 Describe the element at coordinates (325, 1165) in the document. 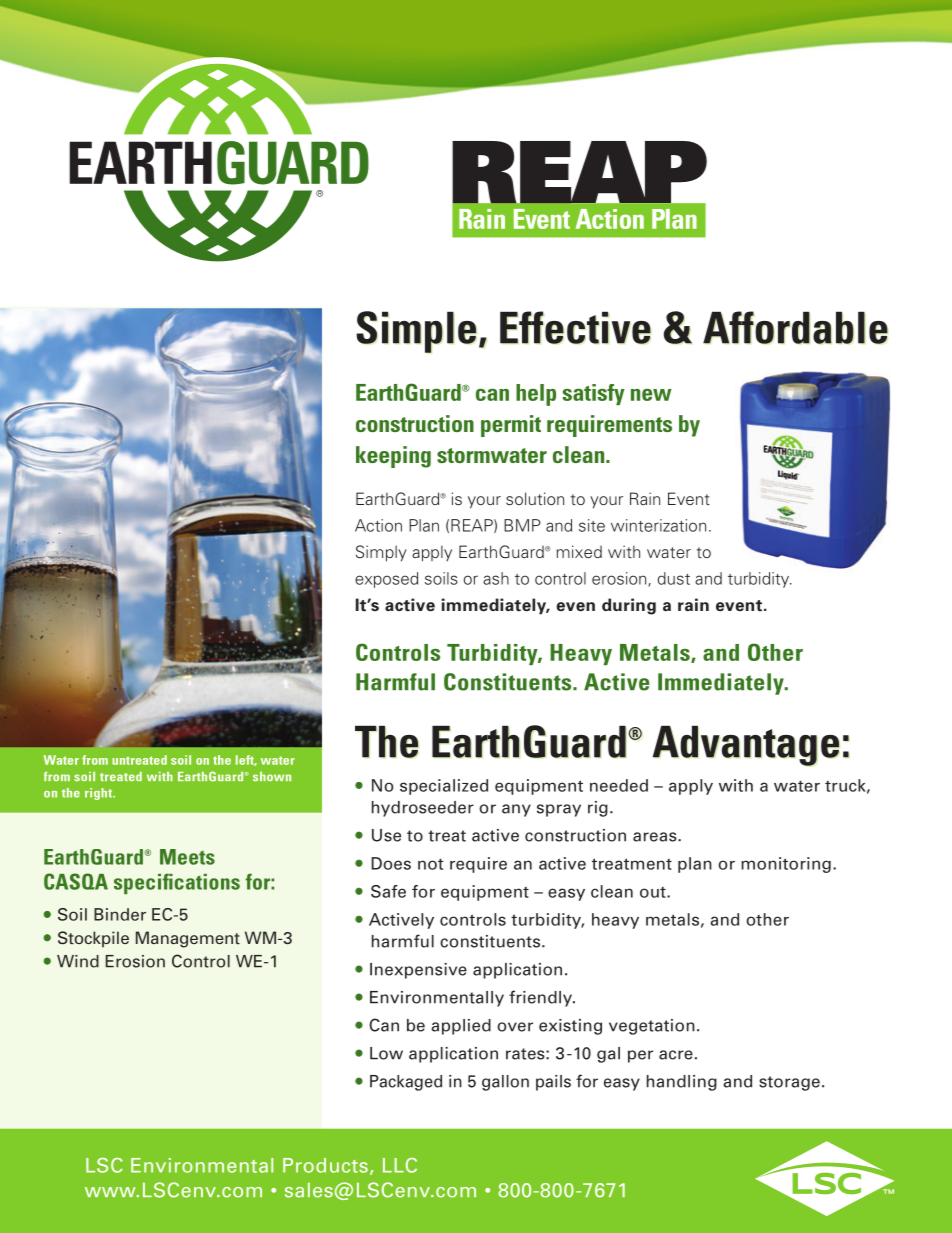

I see `Products` at that location.
